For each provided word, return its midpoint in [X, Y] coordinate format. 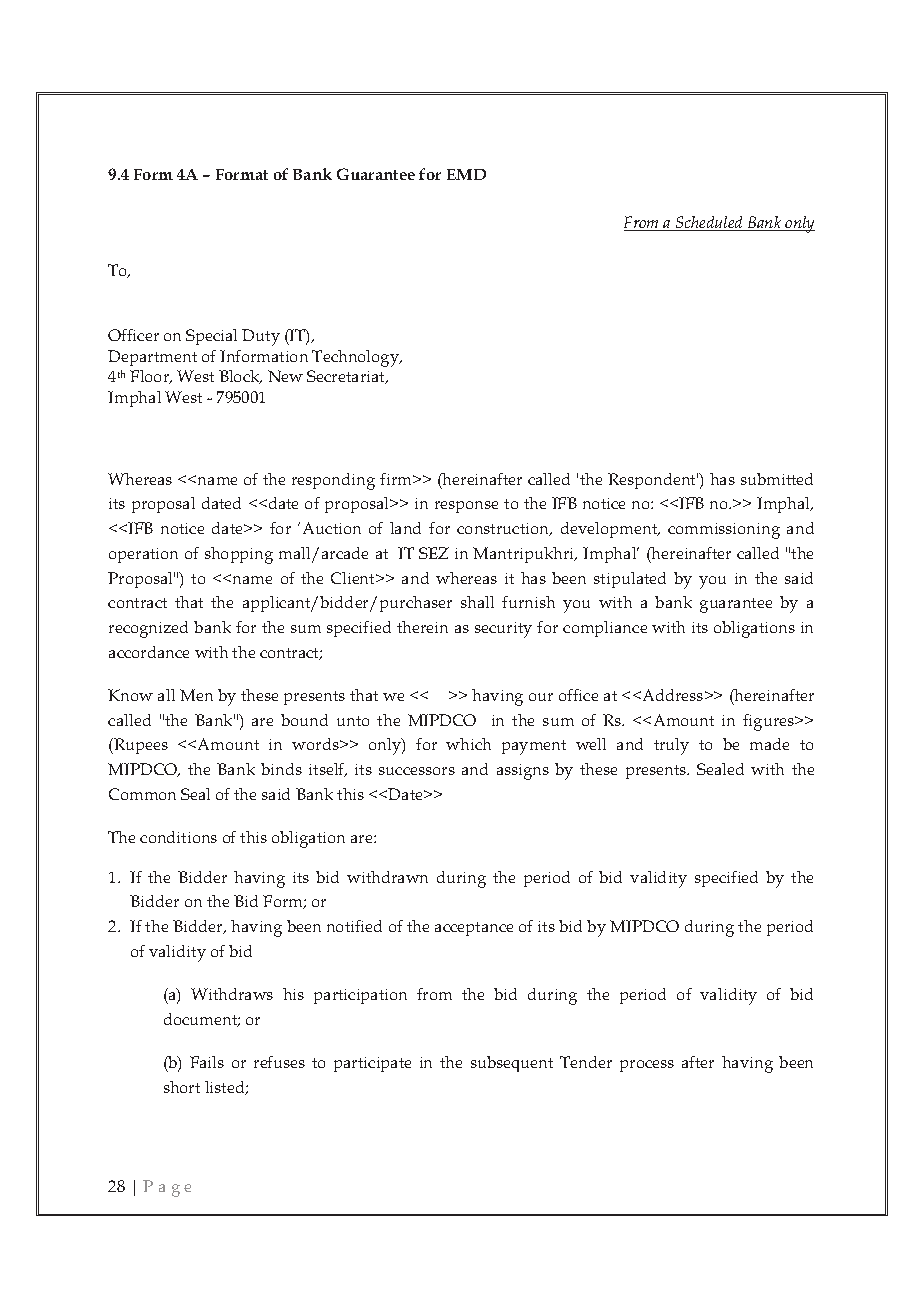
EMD [466, 174]
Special [211, 337]
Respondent [653, 481]
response [466, 507]
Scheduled [710, 223]
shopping [239, 555]
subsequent [512, 1064]
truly [671, 746]
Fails [207, 1062]
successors [417, 771]
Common [142, 794]
